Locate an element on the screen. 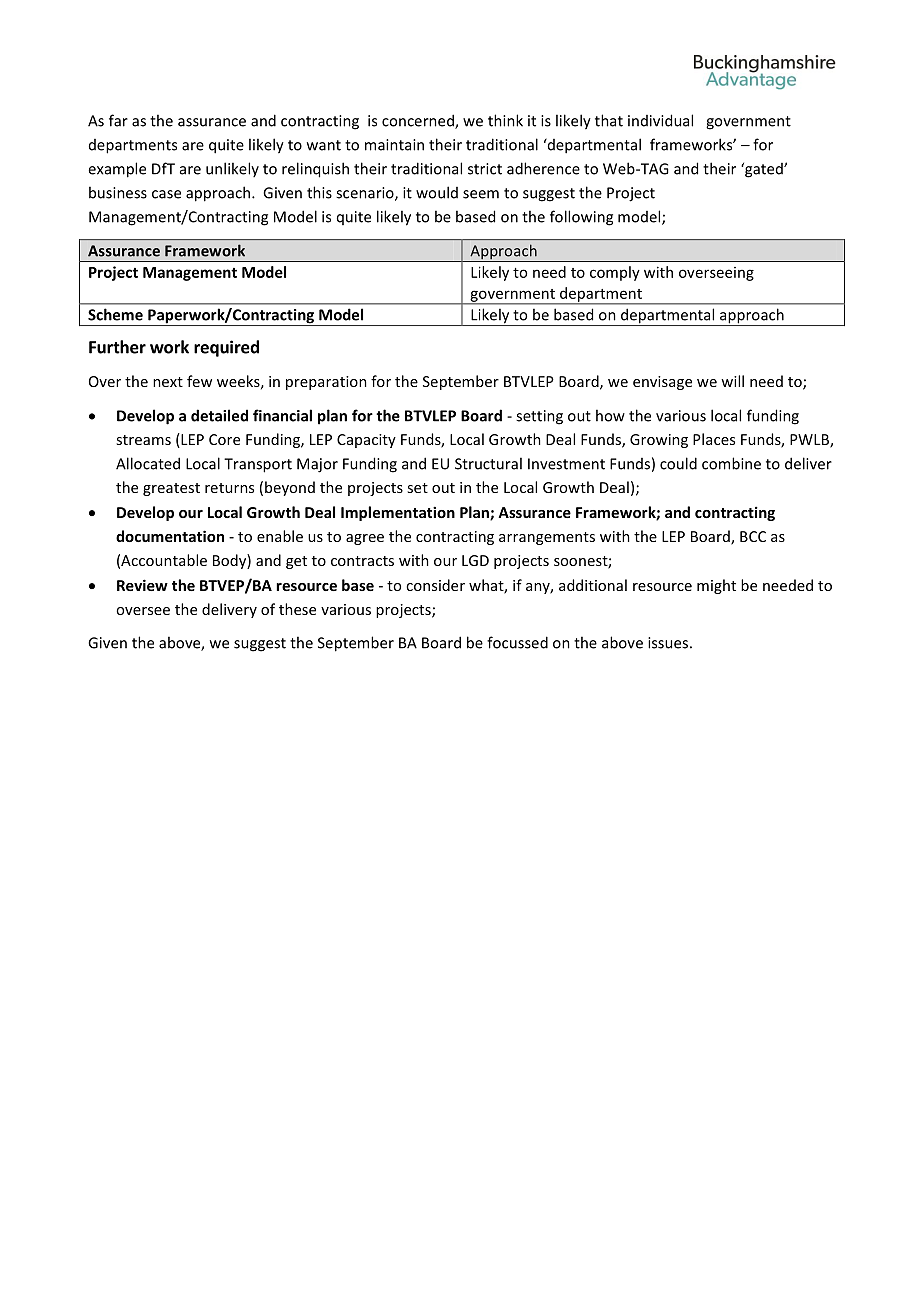  concerned is located at coordinates (419, 121).
